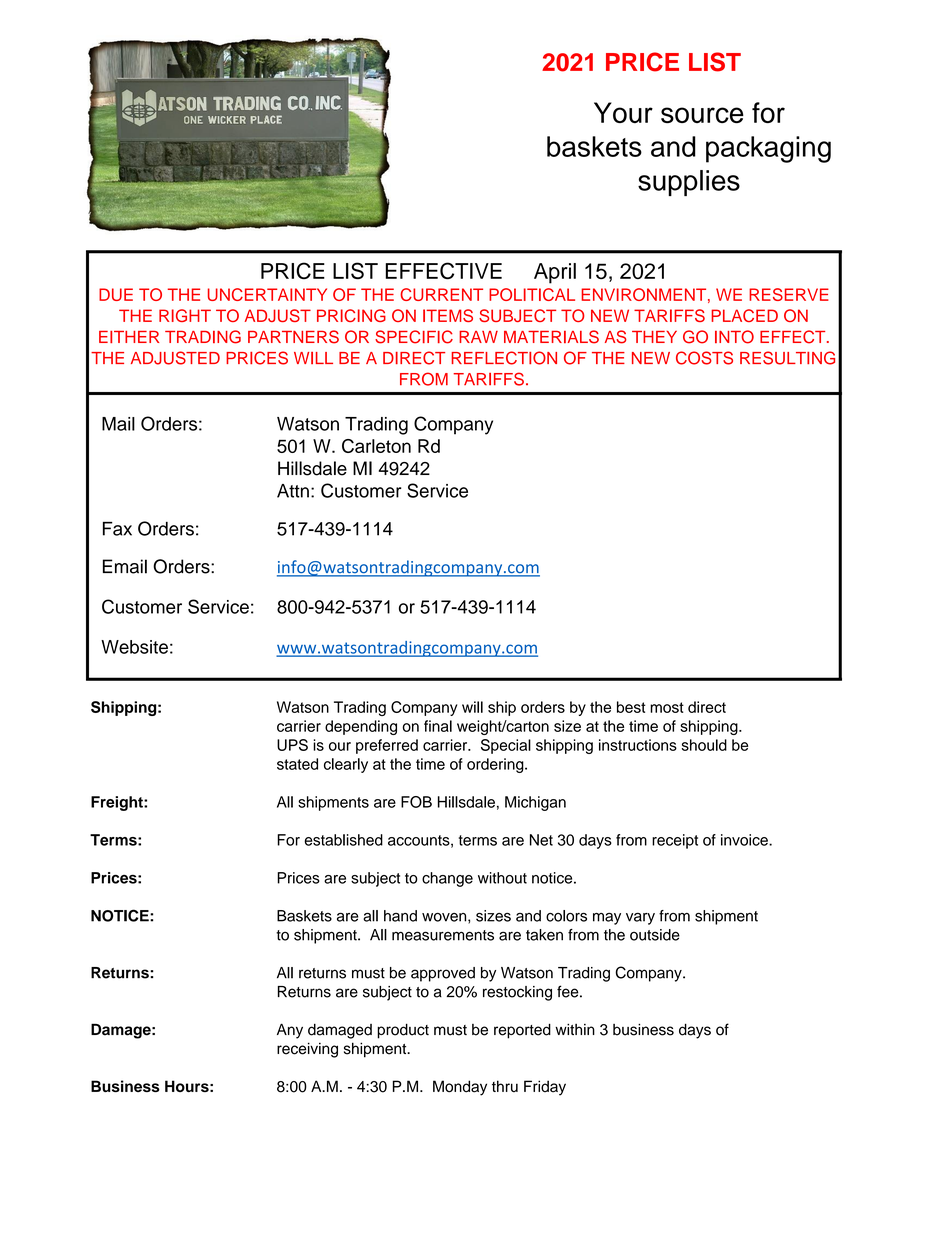 The height and width of the screenshot is (1233, 952). I want to click on within, so click(575, 1029).
